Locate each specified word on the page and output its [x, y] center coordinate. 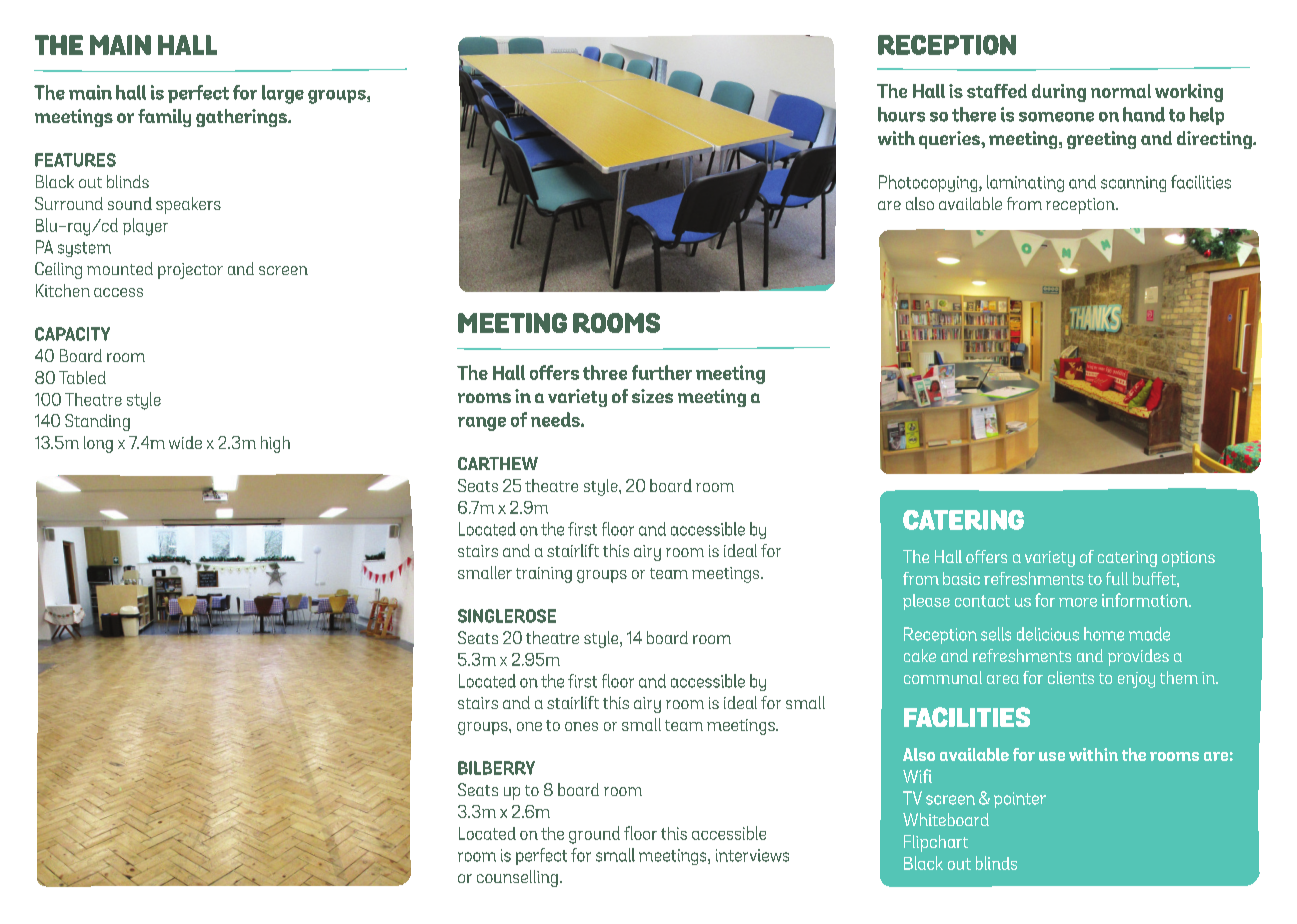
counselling [517, 878]
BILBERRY [496, 768]
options [1188, 559]
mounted [120, 268]
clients [1071, 677]
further [662, 372]
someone [1056, 117]
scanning [1133, 184]
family [164, 118]
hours [901, 114]
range [482, 424]
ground [594, 835]
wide [185, 442]
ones [581, 726]
